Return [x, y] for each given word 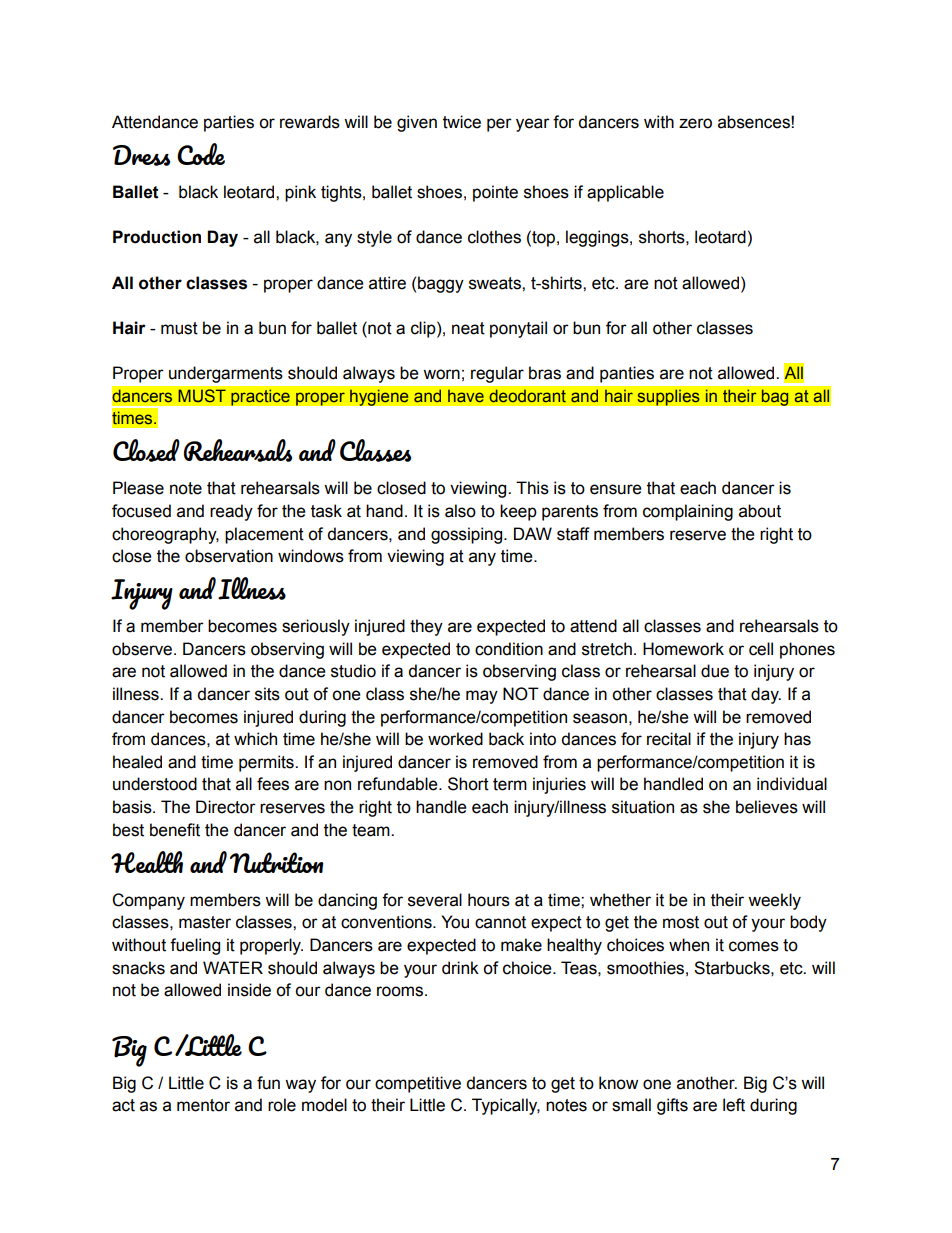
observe [143, 649]
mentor [203, 1105]
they [426, 627]
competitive [418, 1084]
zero [695, 123]
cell [761, 649]
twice [462, 122]
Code [201, 154]
